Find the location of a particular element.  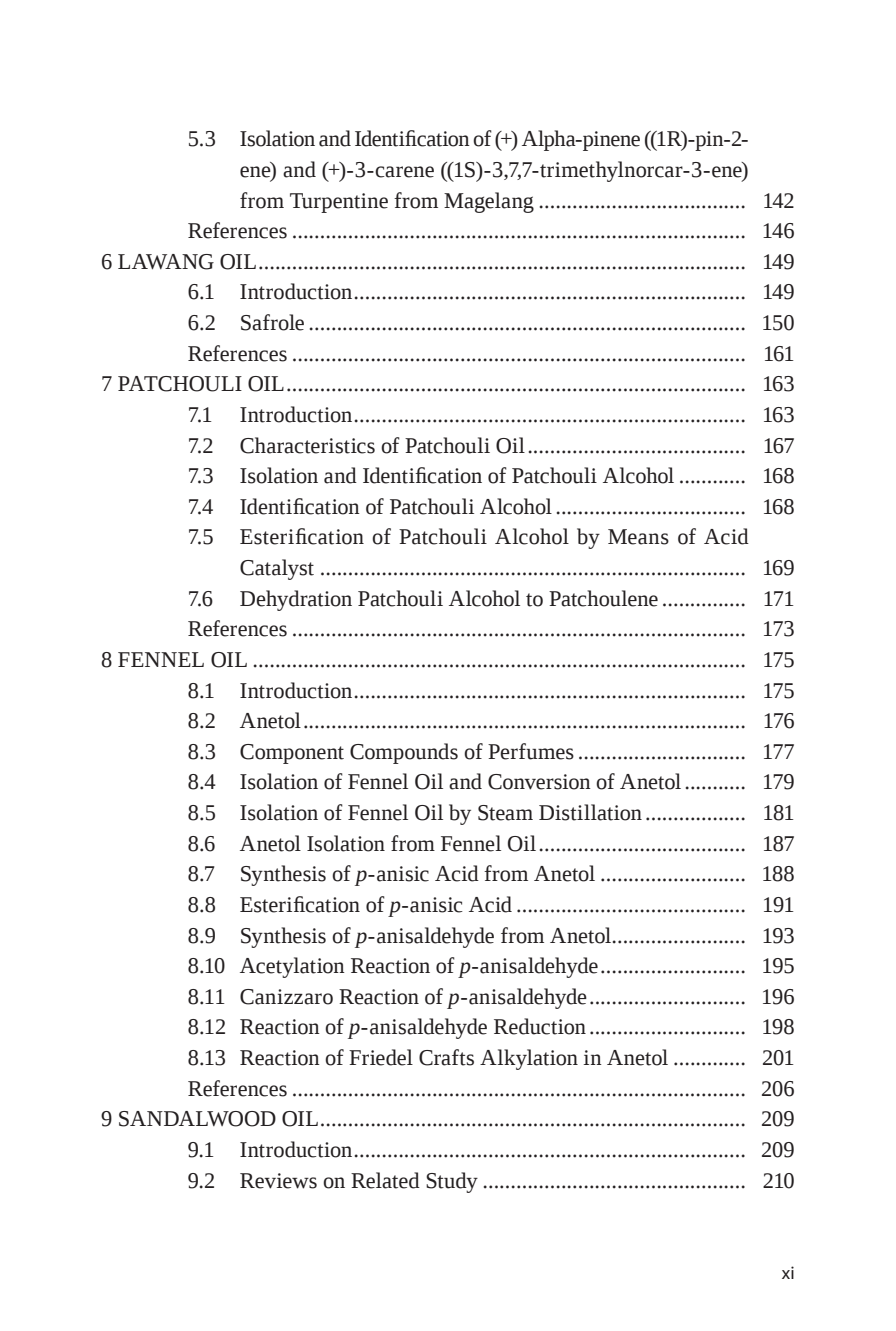

Compounds is located at coordinates (404, 753).
